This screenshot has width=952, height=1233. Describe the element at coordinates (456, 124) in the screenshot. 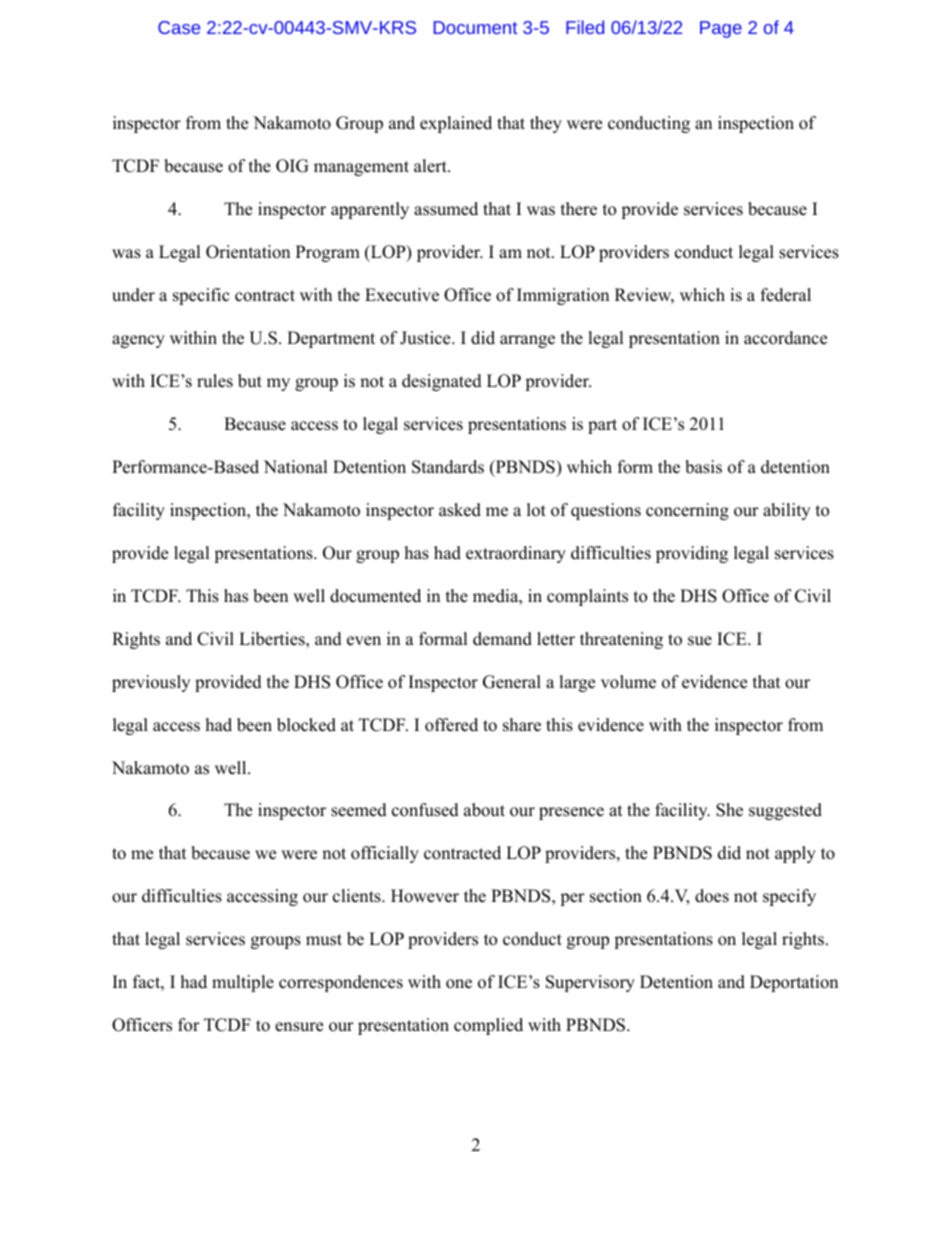

I see `explained` at that location.
